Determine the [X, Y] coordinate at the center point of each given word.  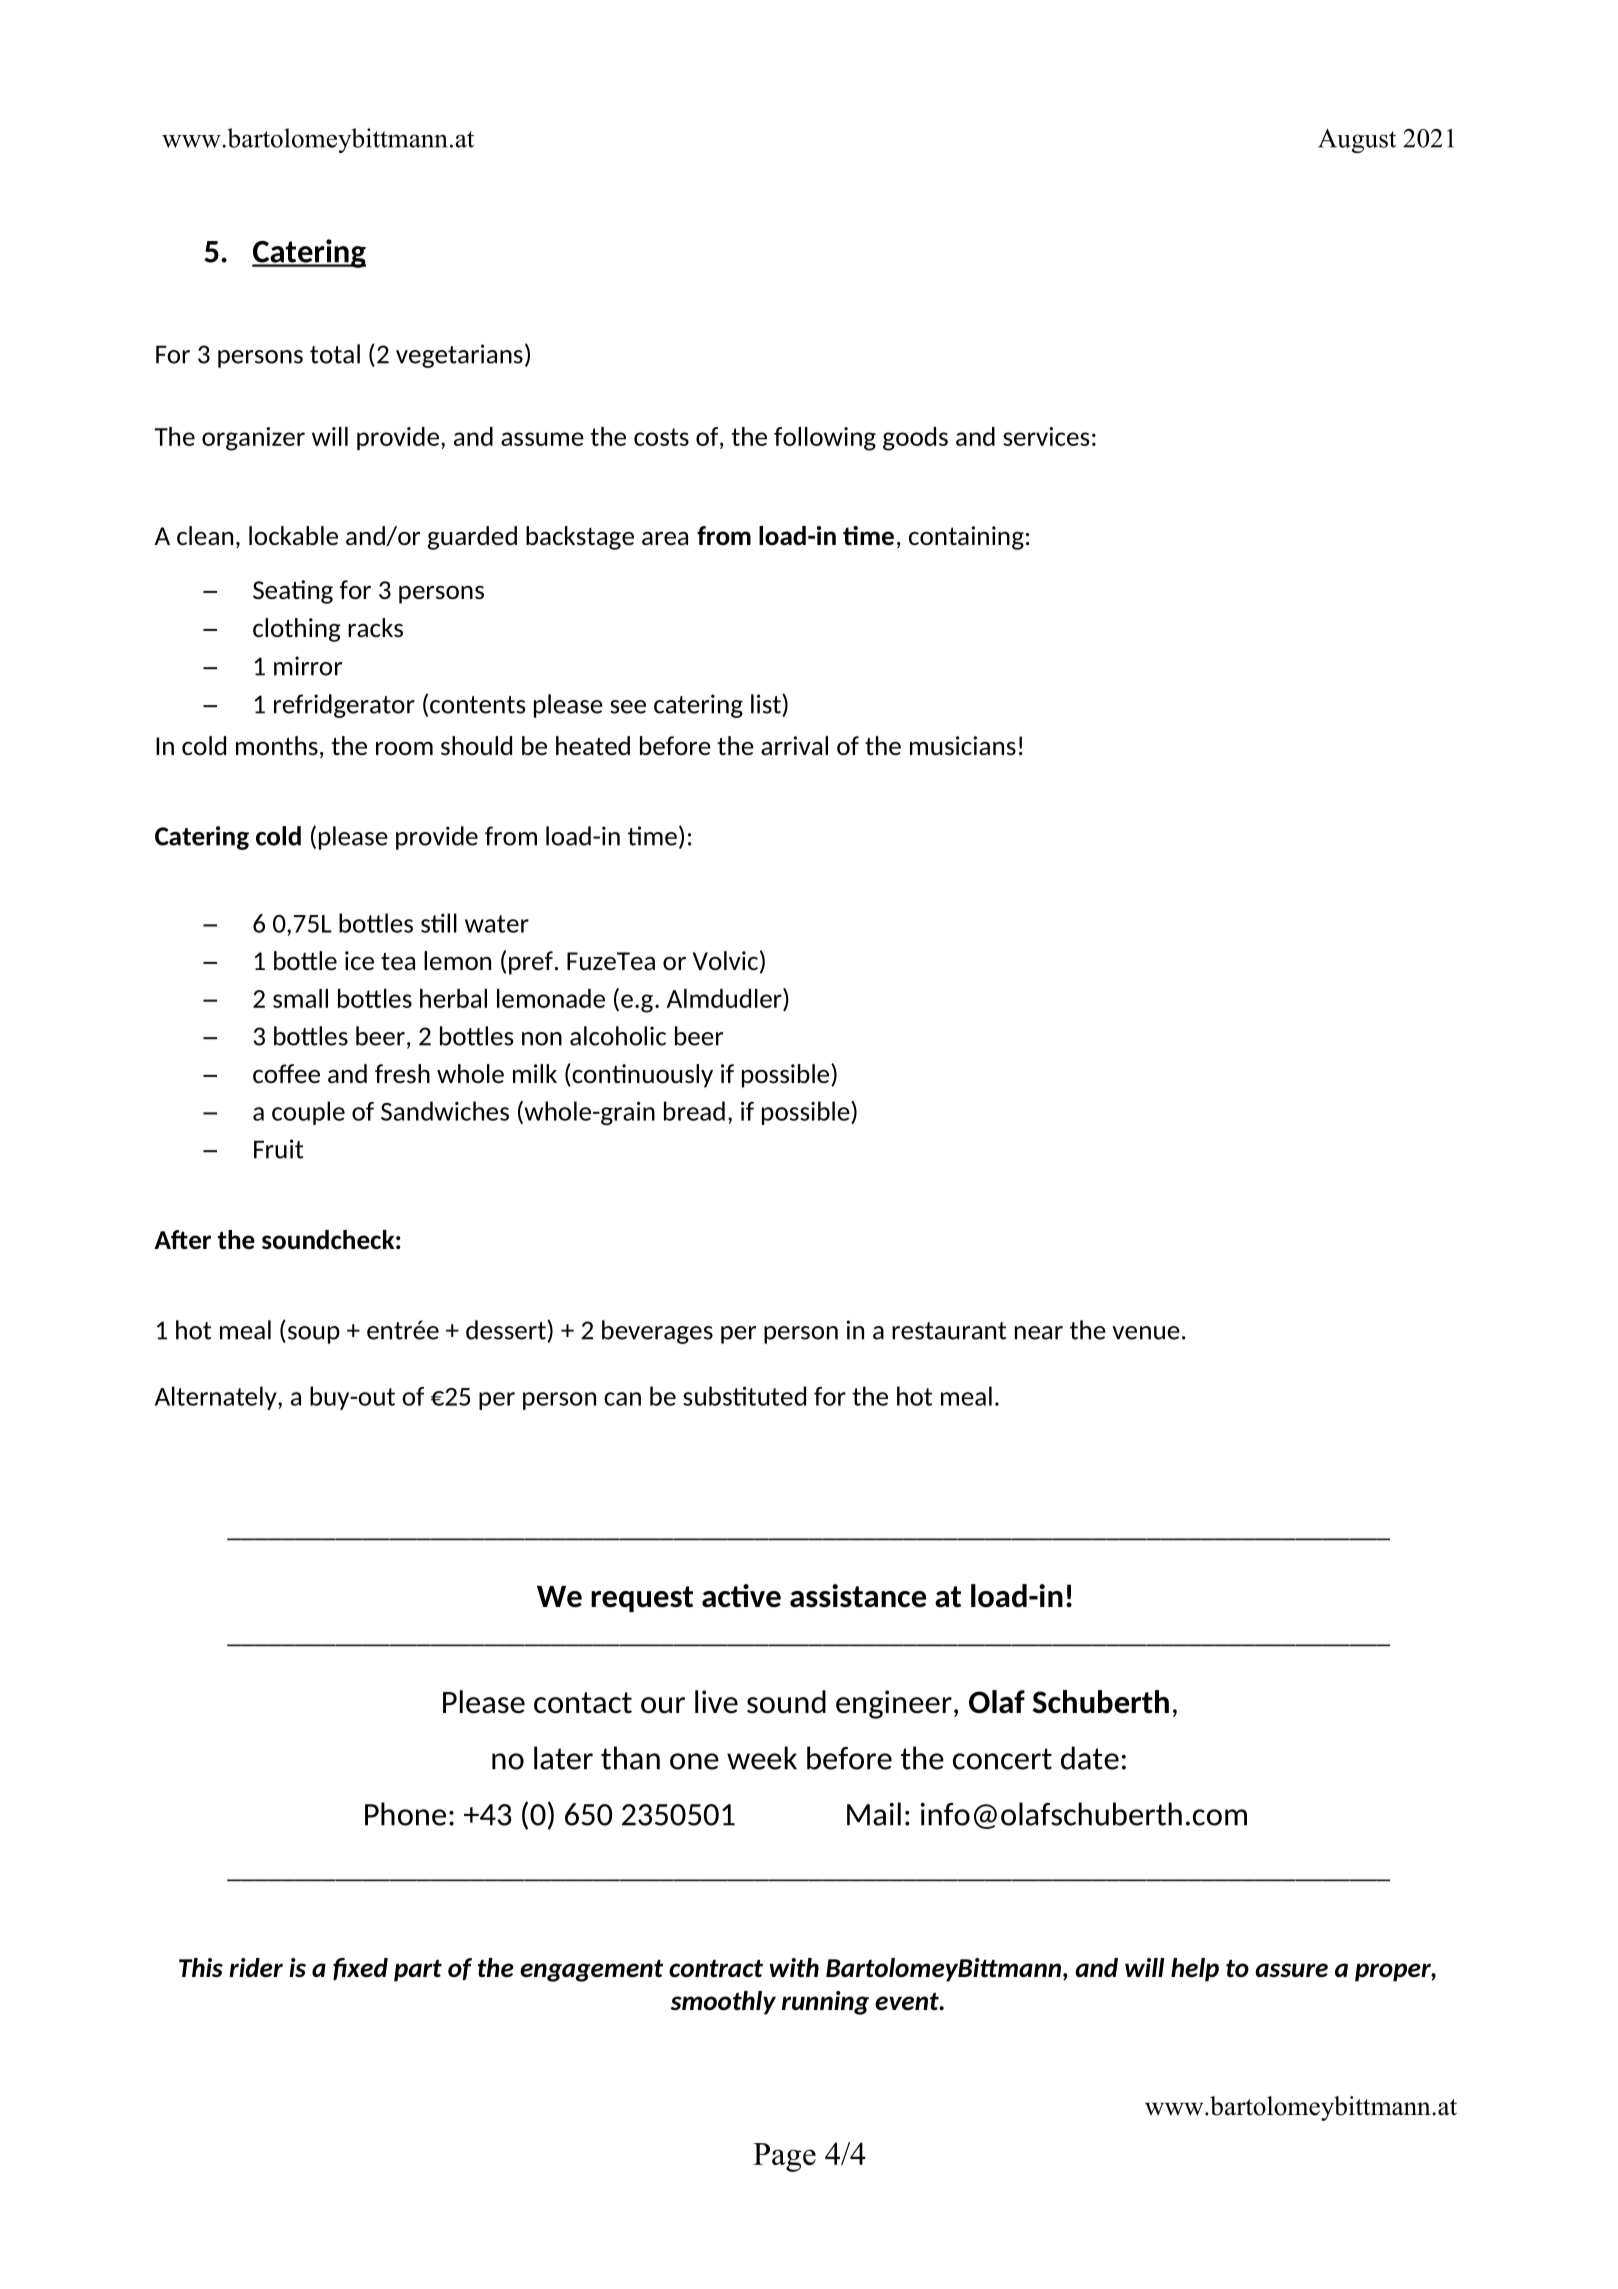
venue [1146, 1333]
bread [694, 1111]
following [825, 439]
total [335, 354]
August [1357, 141]
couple [308, 1113]
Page [784, 2157]
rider [256, 1967]
